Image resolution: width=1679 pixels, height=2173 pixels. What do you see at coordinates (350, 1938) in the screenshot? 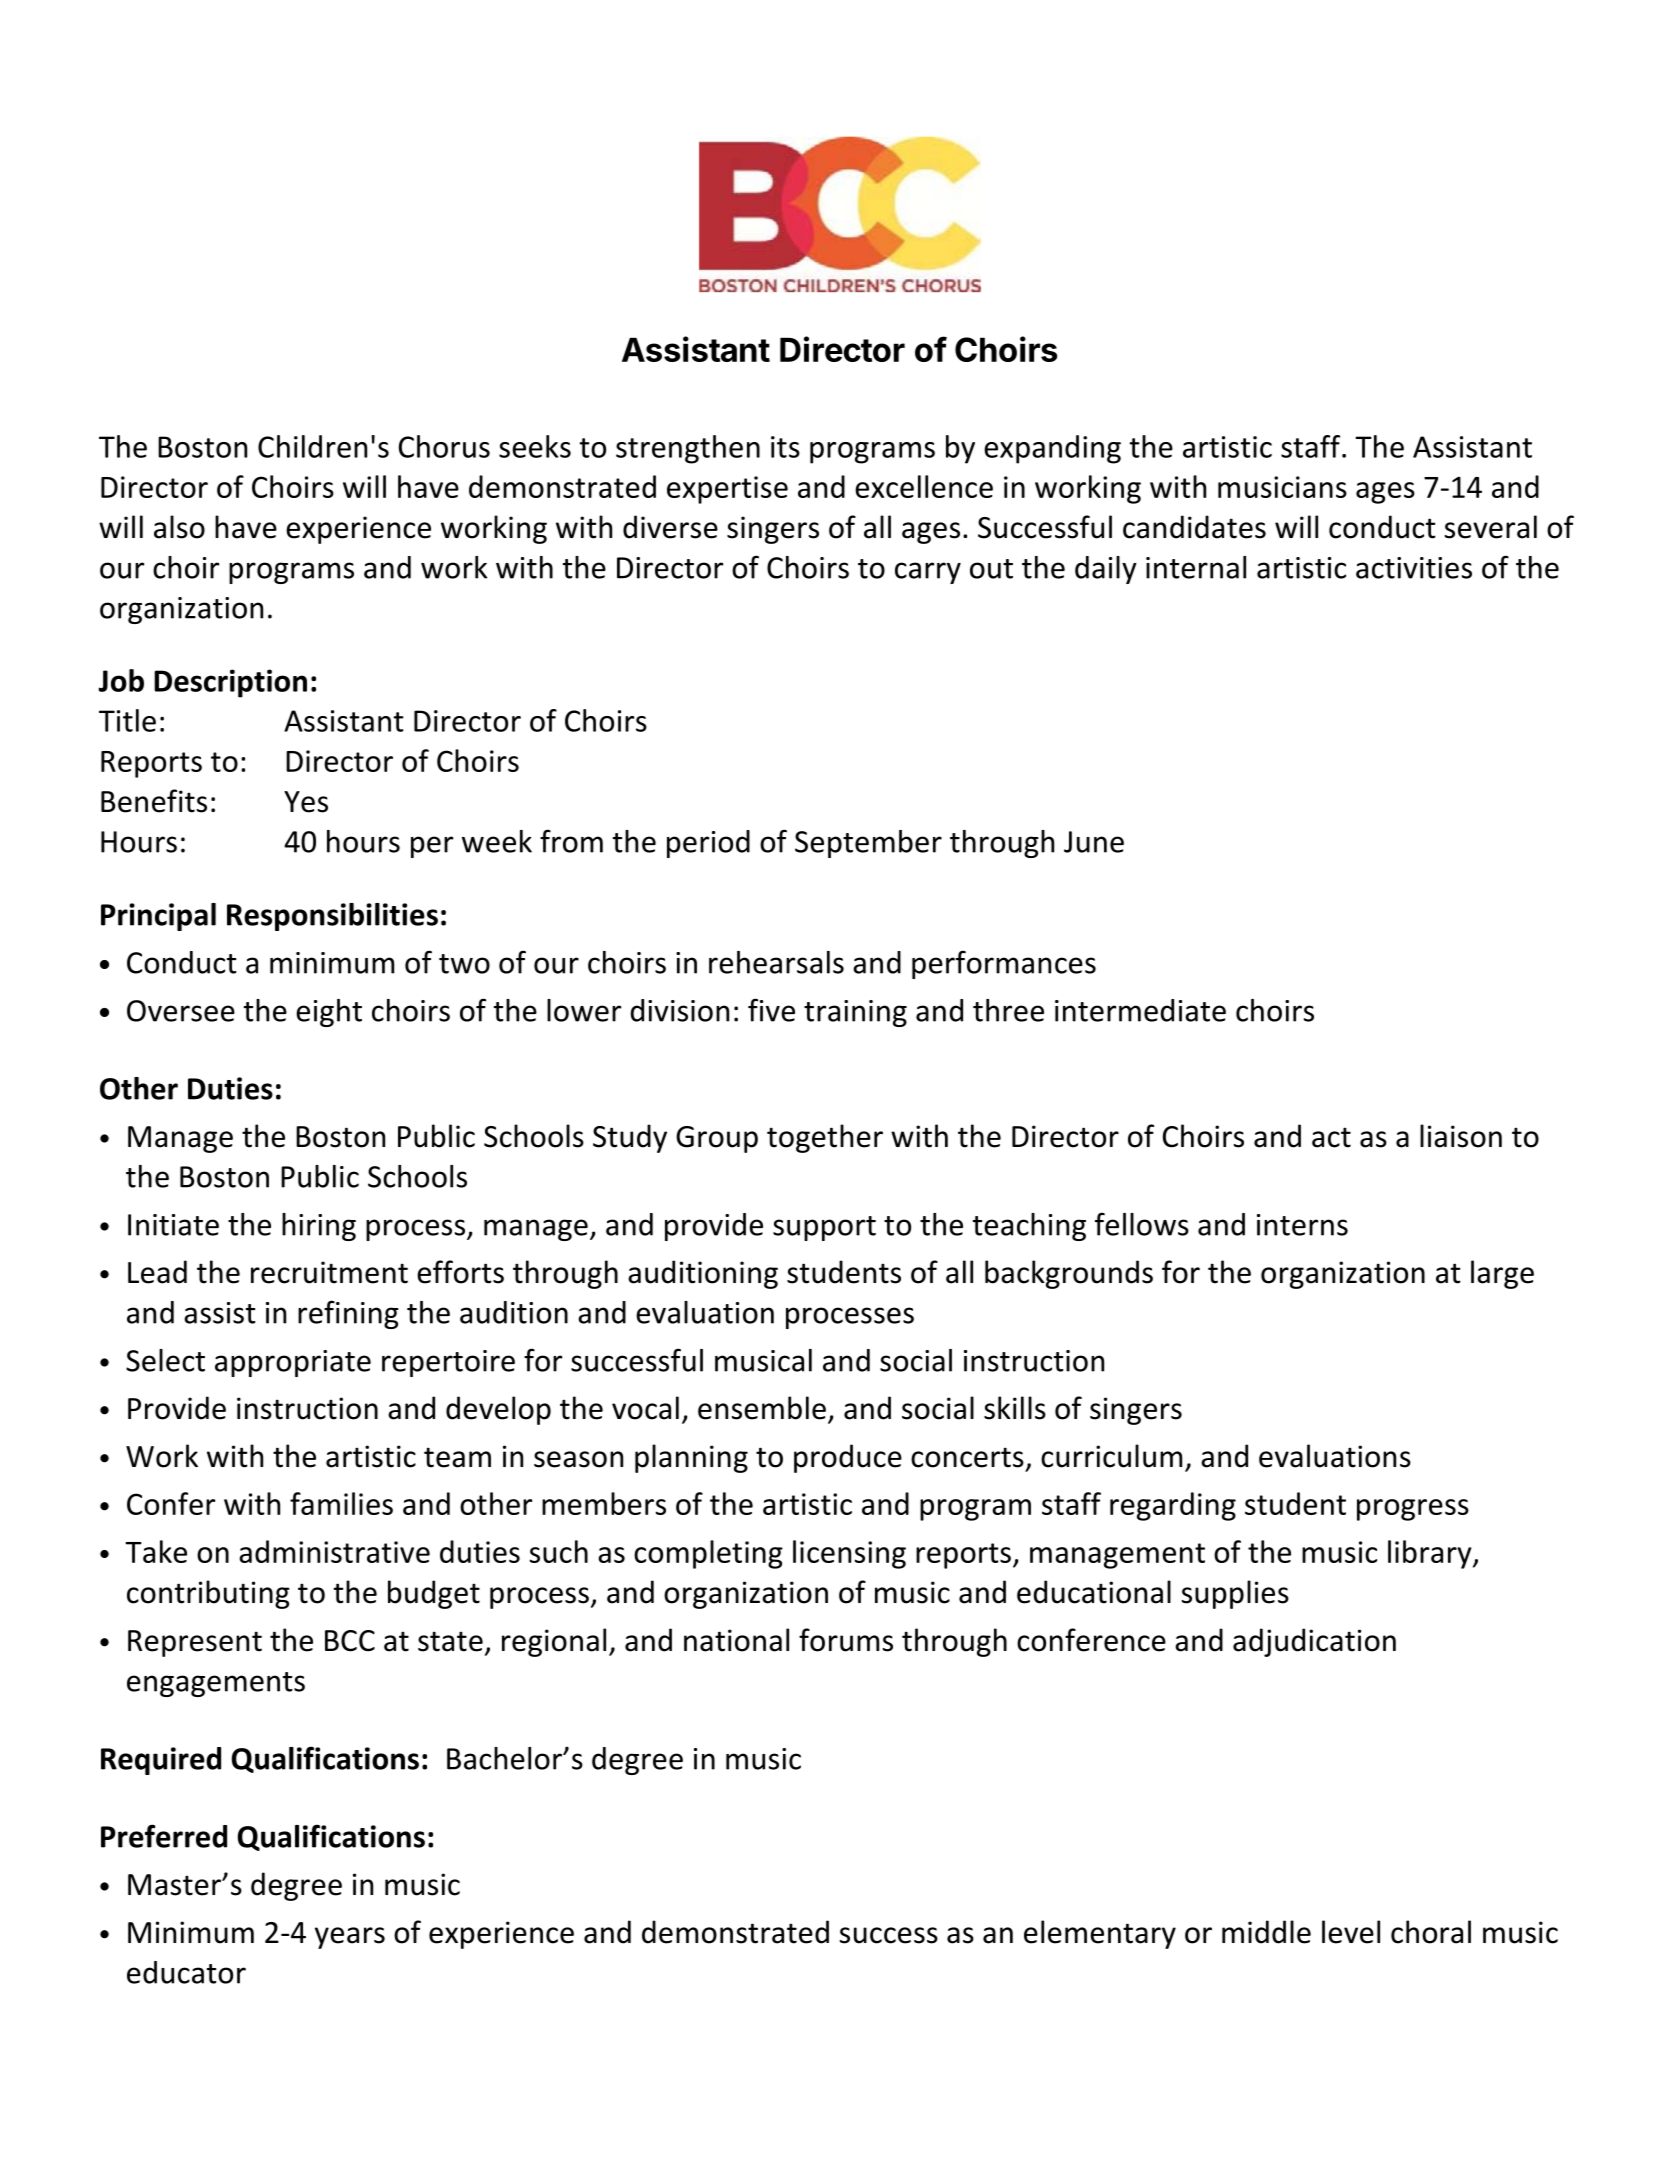
I see `years` at bounding box center [350, 1938].
